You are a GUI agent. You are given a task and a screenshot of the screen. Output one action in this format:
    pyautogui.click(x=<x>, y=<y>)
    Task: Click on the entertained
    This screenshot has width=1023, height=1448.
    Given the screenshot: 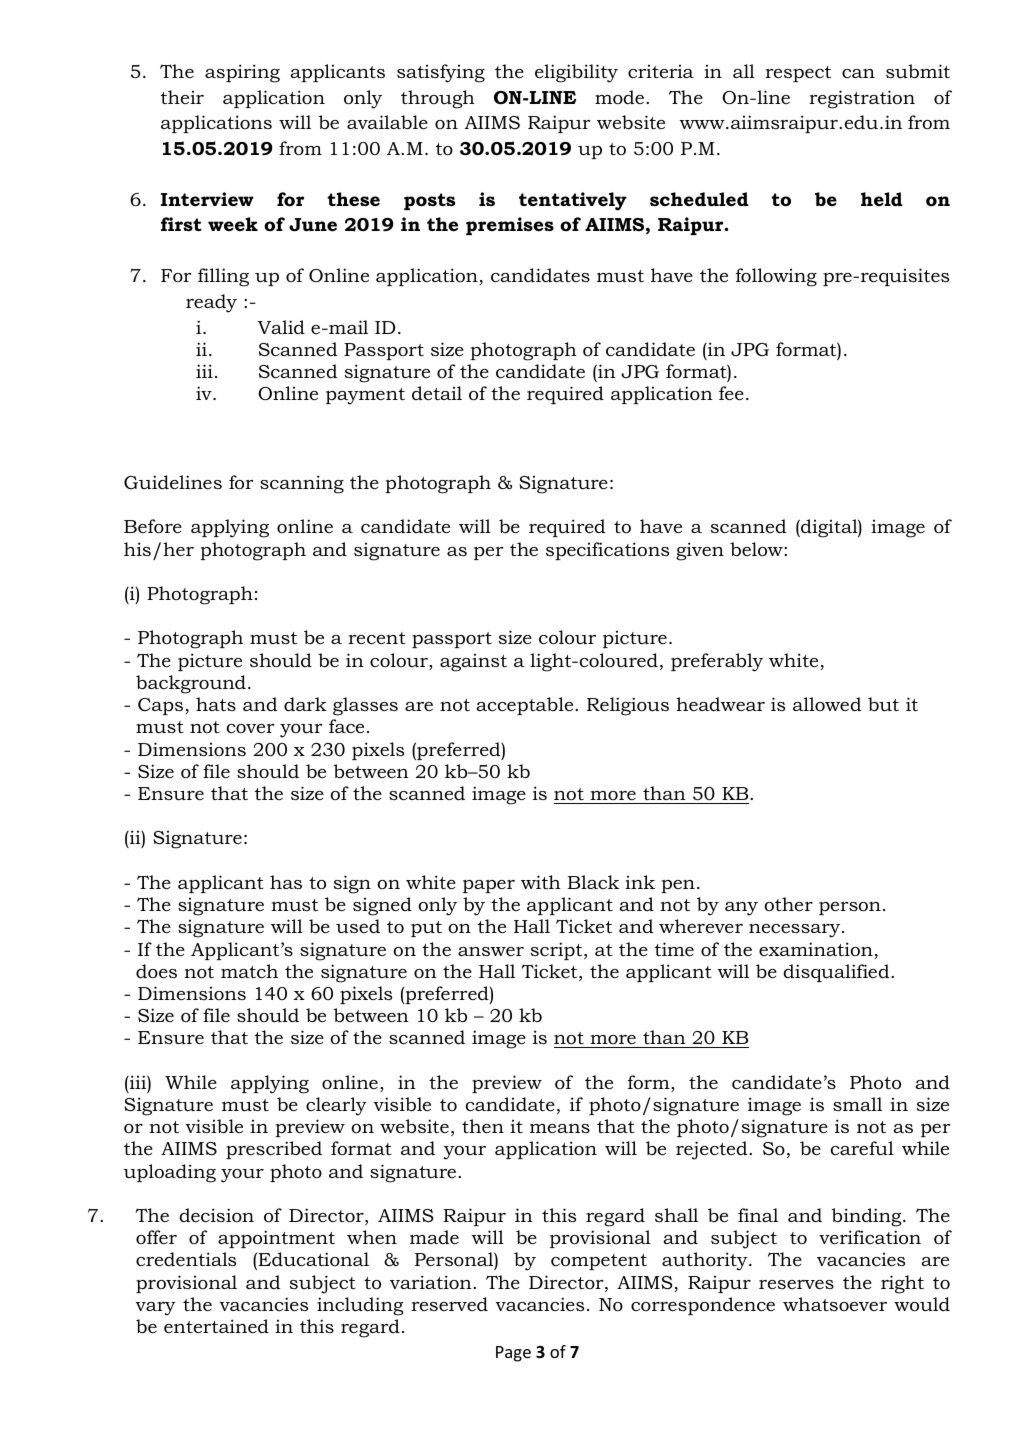 What is the action you would take?
    pyautogui.click(x=216, y=1326)
